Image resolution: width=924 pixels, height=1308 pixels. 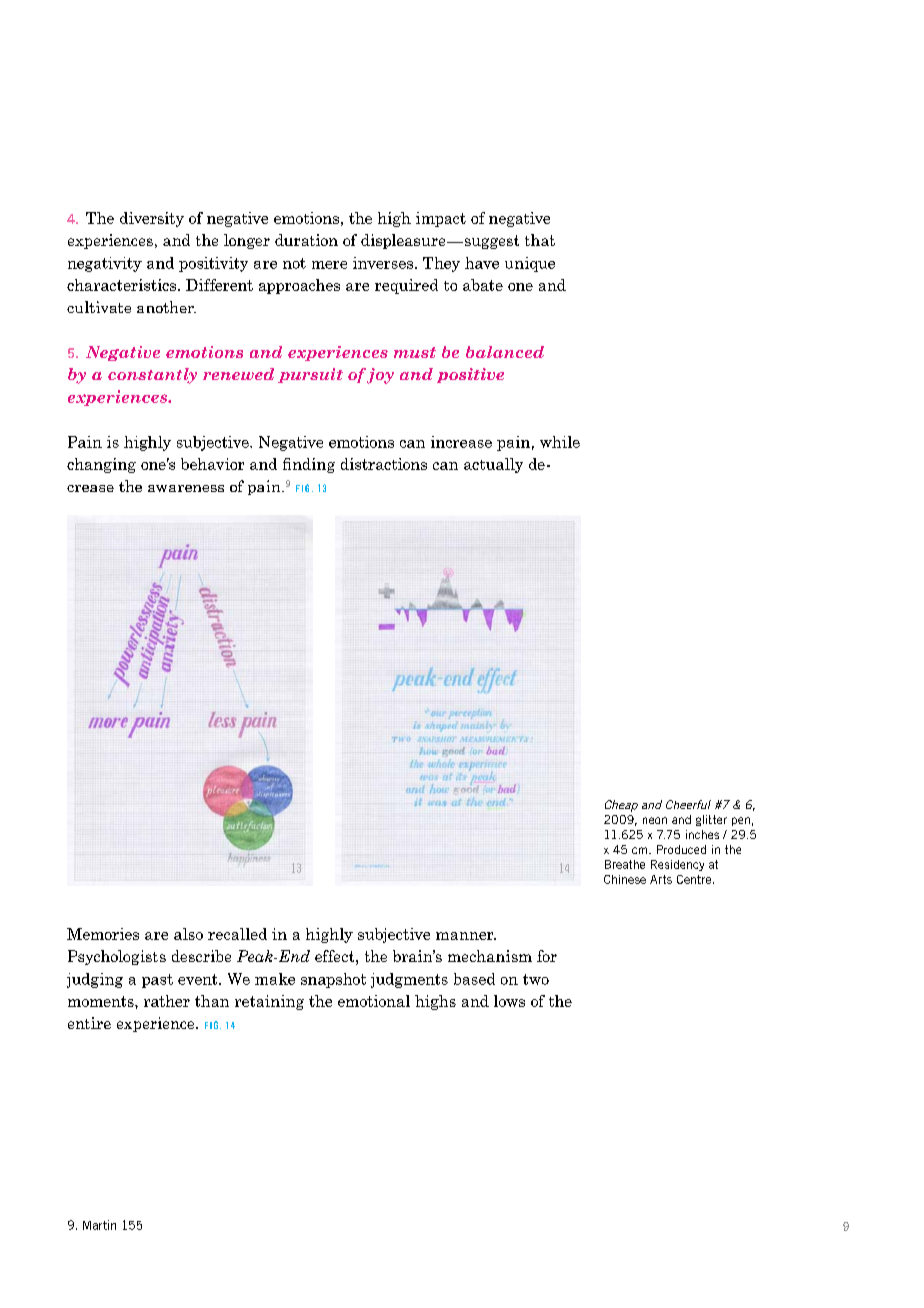 What do you see at coordinates (188, 934) in the document?
I see `also` at bounding box center [188, 934].
